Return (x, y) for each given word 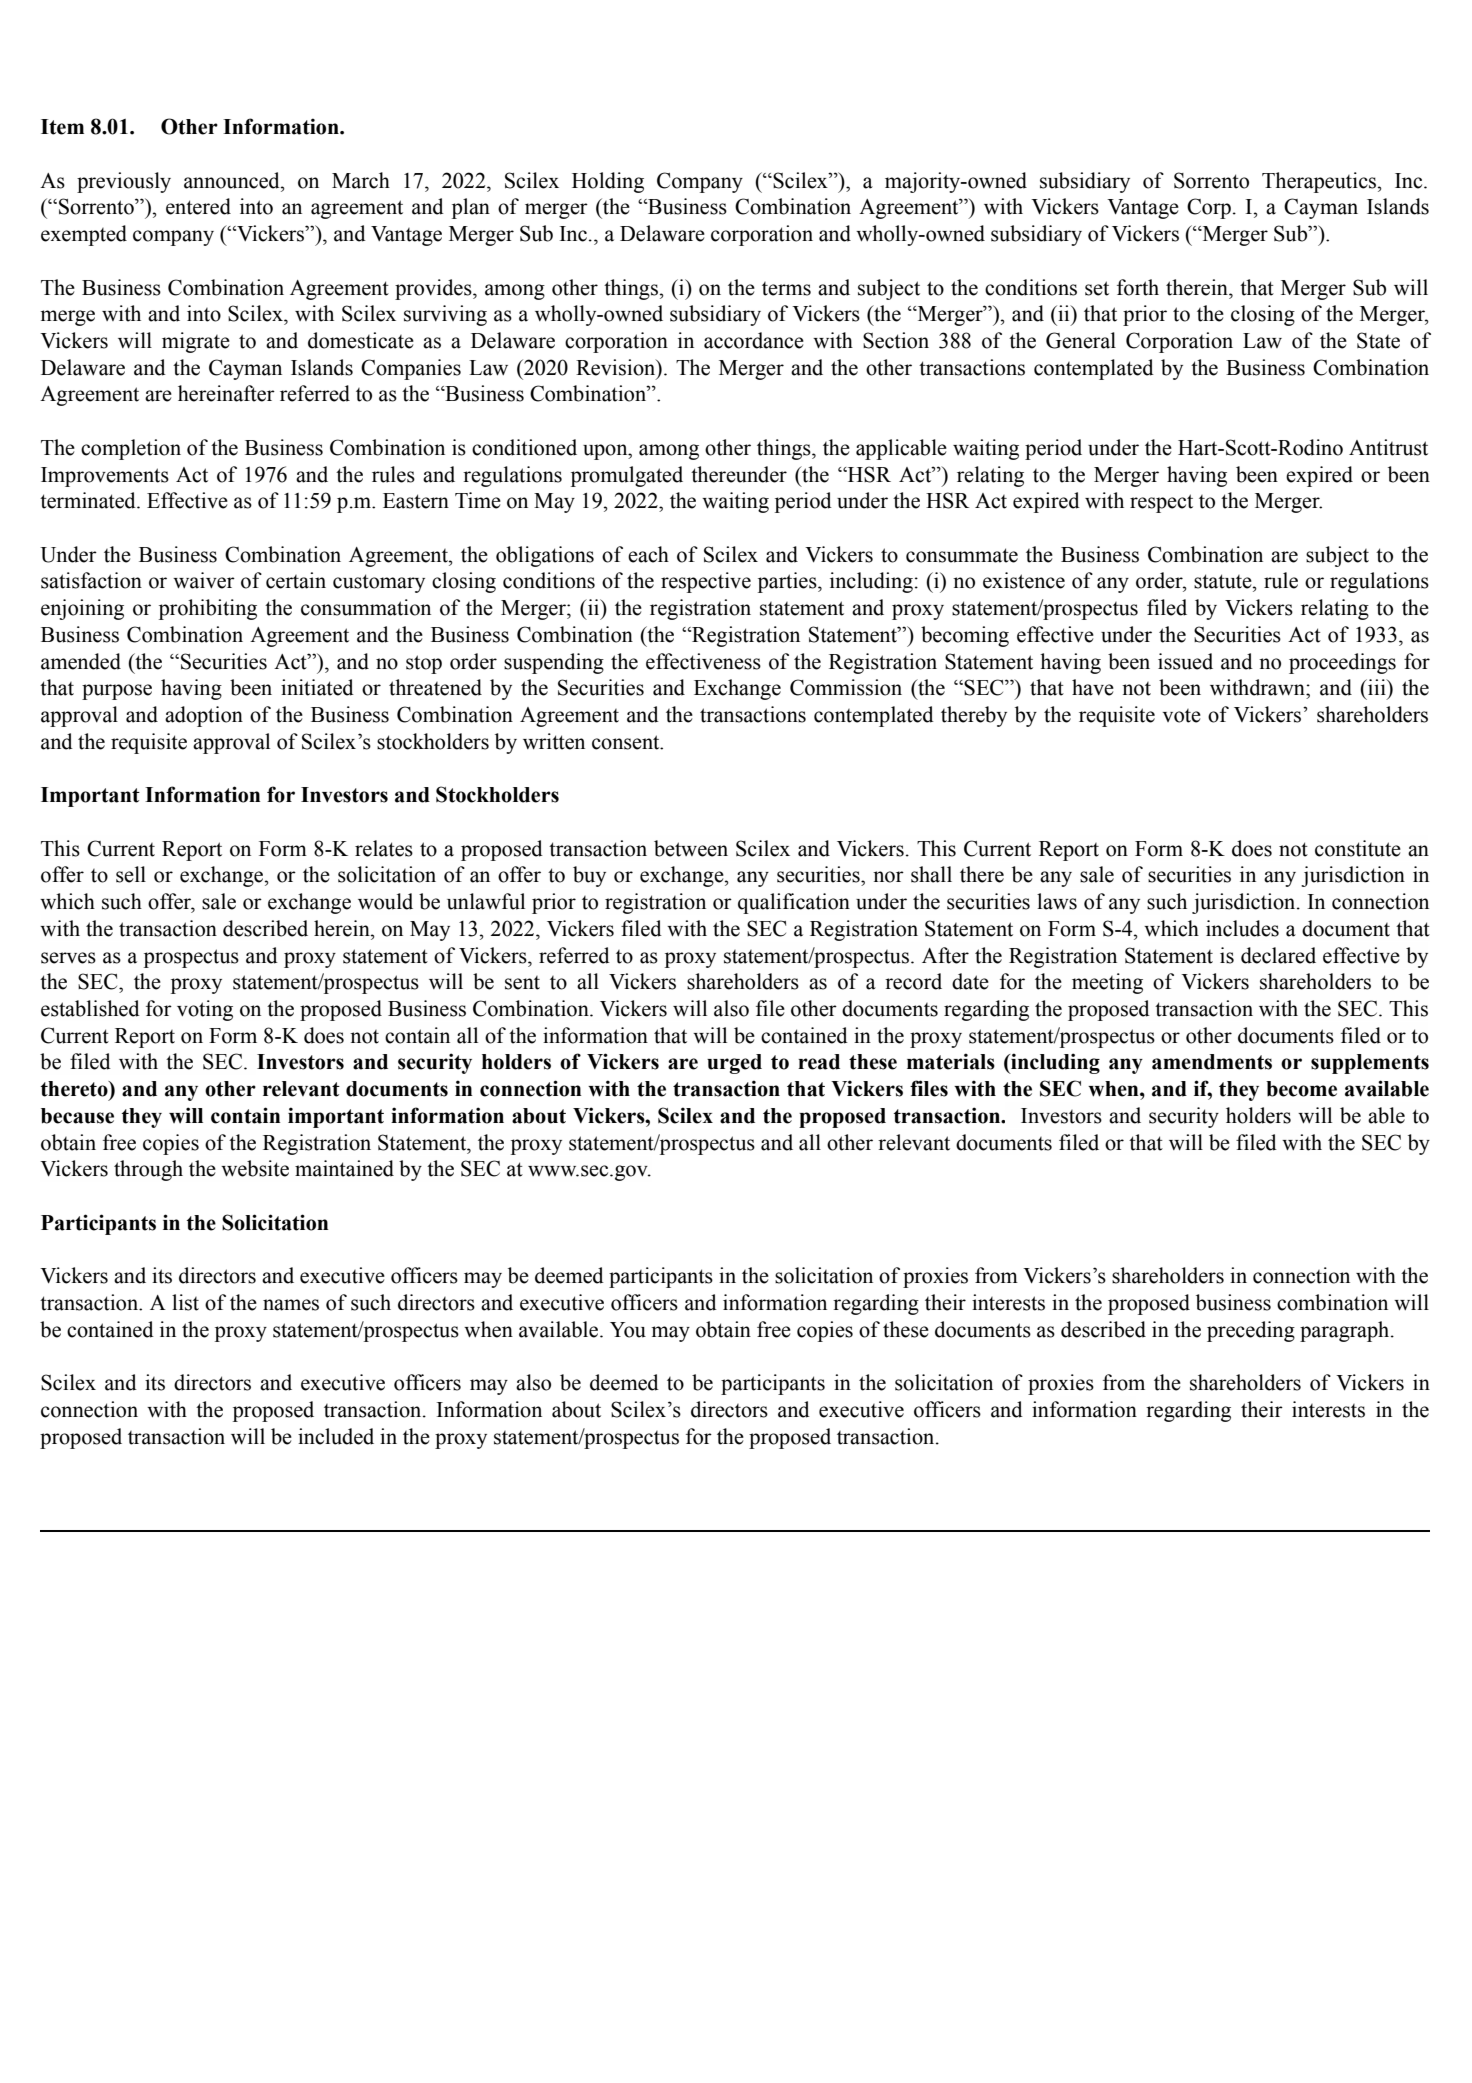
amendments (1212, 1062)
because (77, 1116)
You (628, 1330)
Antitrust (1388, 447)
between (691, 848)
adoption (204, 716)
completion (131, 449)
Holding (608, 182)
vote (1181, 716)
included (336, 1436)
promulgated (627, 476)
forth (1138, 287)
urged (734, 1064)
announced (233, 180)
